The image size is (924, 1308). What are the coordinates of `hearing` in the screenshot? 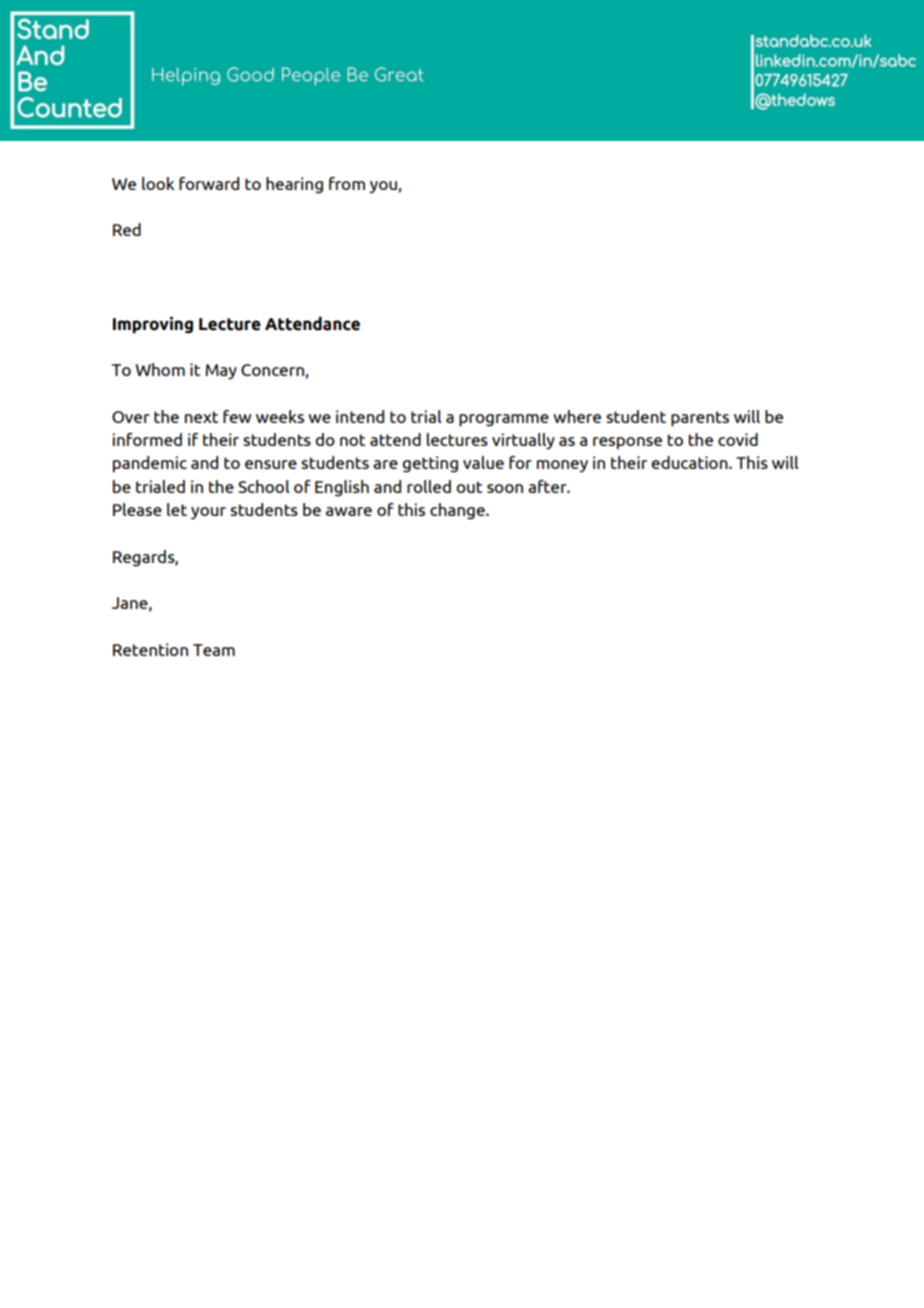 It's located at (294, 185).
